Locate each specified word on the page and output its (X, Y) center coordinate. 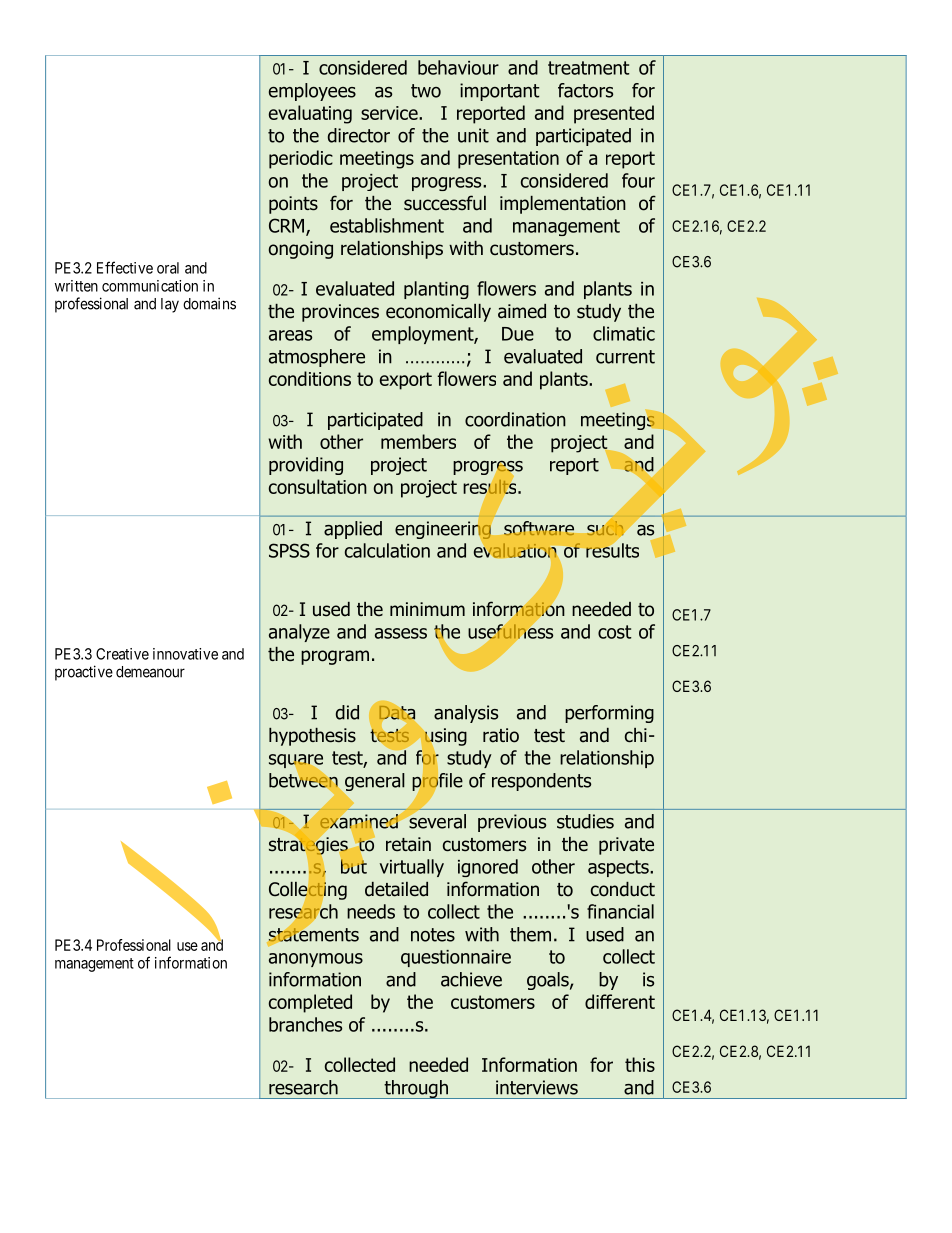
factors (585, 90)
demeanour (150, 672)
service (390, 113)
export (406, 381)
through (416, 1089)
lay (170, 305)
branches (305, 1024)
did (347, 712)
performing (609, 714)
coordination (515, 419)
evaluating (310, 114)
